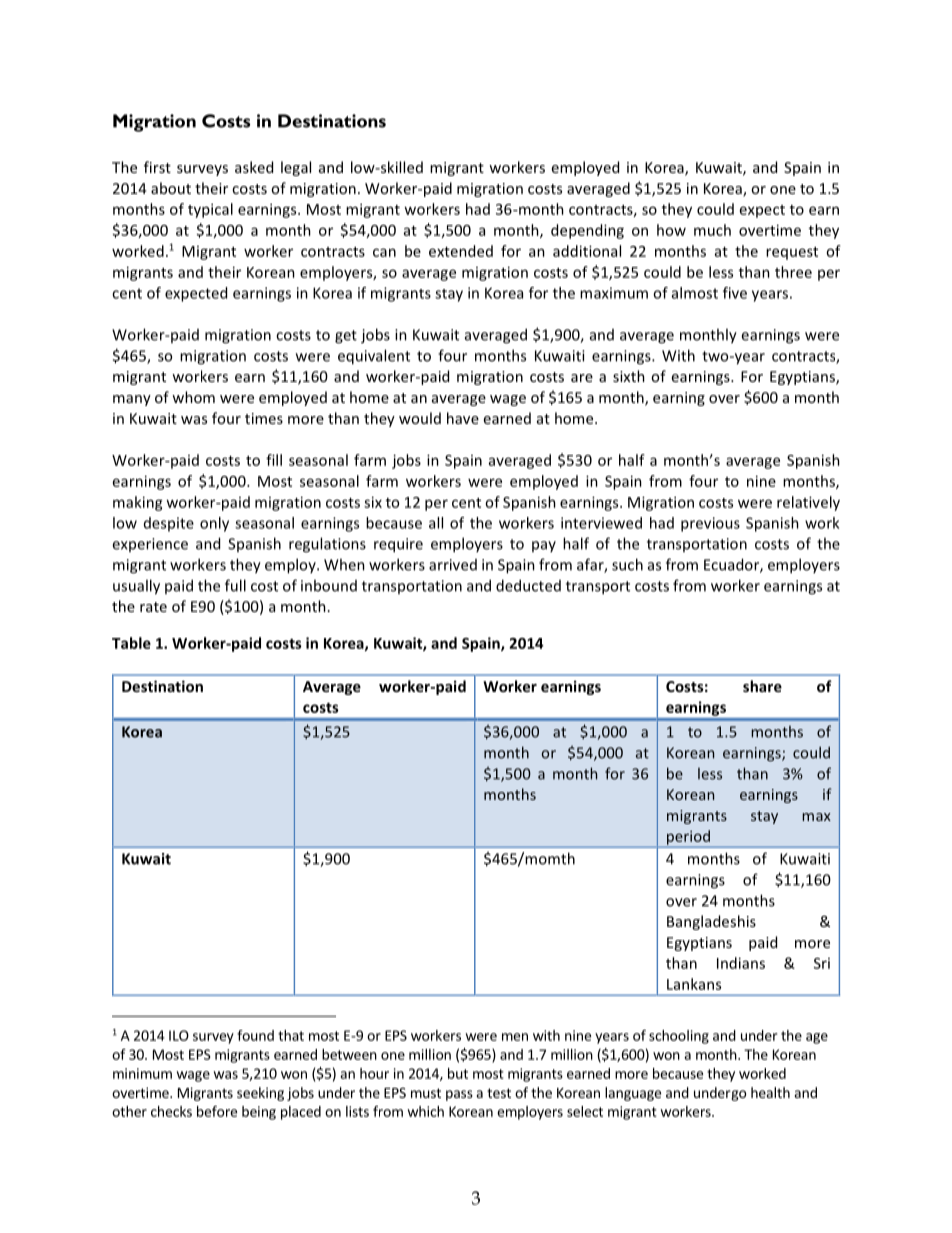 The height and width of the page is (1233, 952). Describe the element at coordinates (712, 230) in the page. I see `much` at that location.
